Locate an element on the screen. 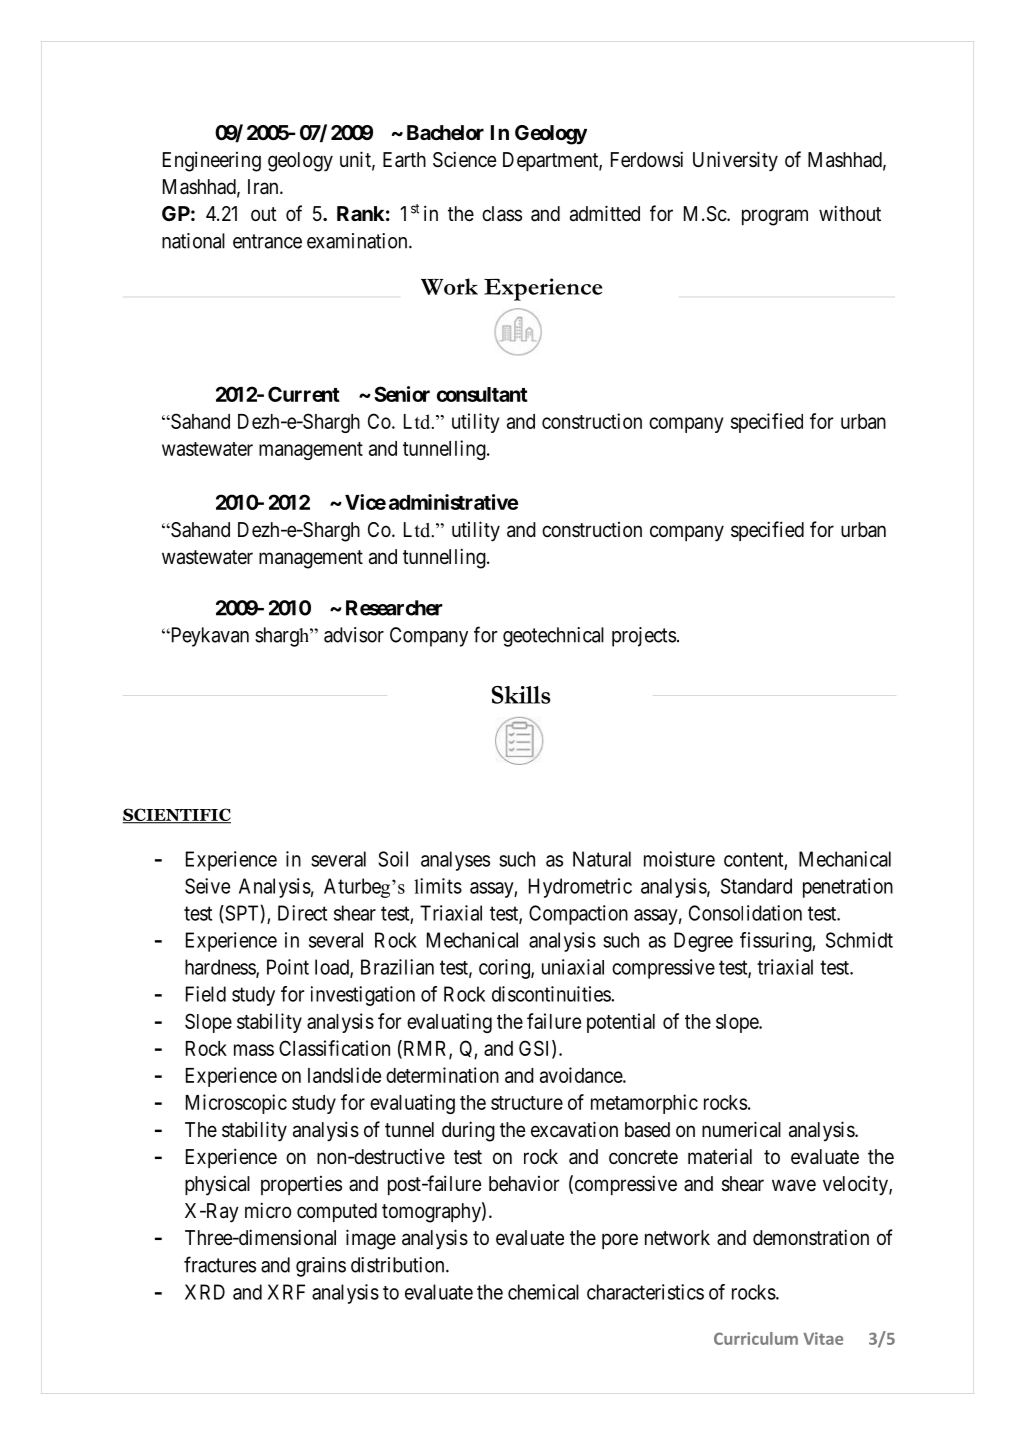 This screenshot has width=1016, height=1435. Iran is located at coordinates (264, 187).
